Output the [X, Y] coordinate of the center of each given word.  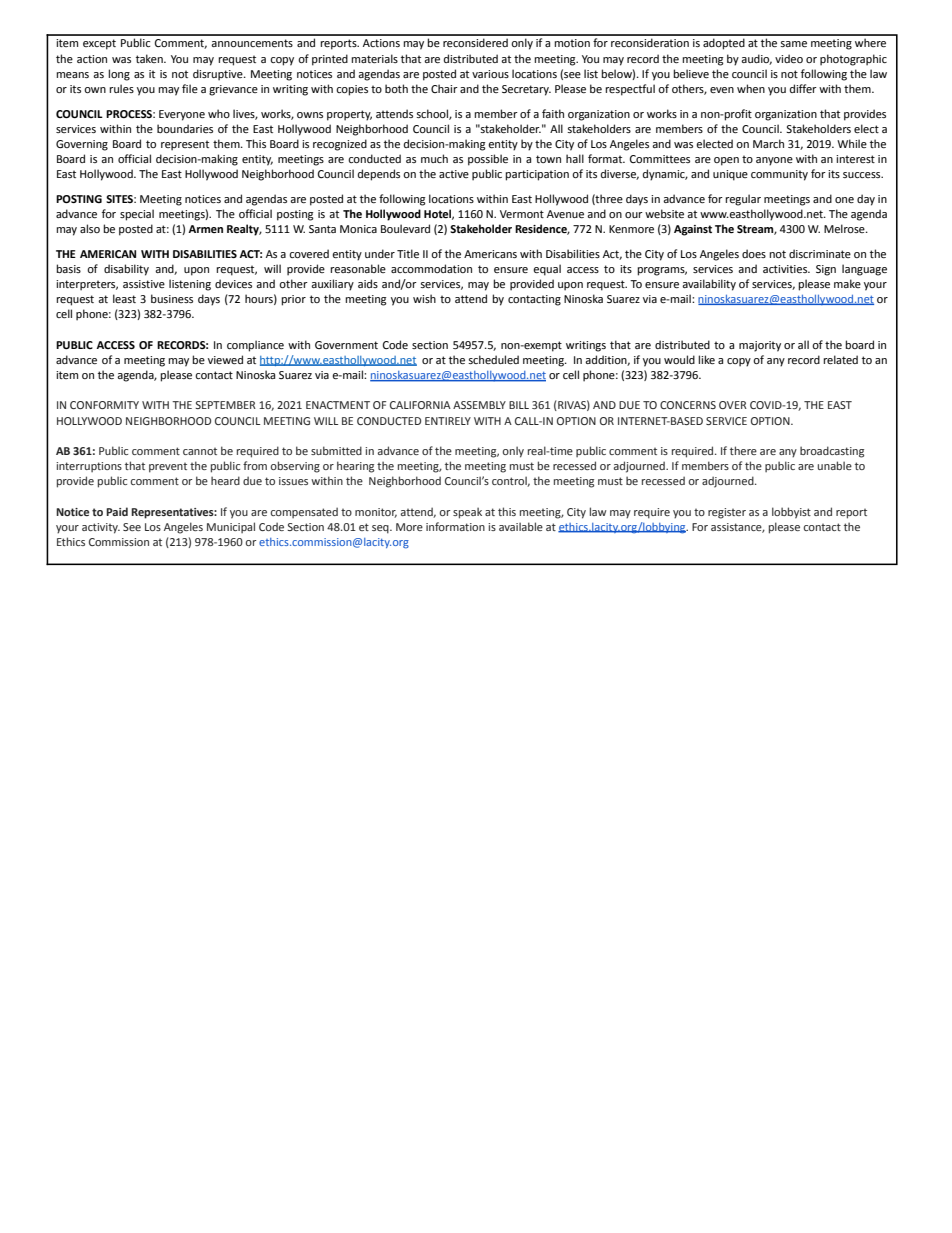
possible [488, 160]
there [743, 450]
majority [760, 346]
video [789, 58]
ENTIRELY [448, 421]
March [768, 143]
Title [408, 253]
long [119, 75]
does [754, 253]
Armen [205, 229]
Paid [117, 511]
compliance [255, 346]
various [490, 74]
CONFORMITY [104, 405]
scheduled [493, 359]
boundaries [185, 128]
